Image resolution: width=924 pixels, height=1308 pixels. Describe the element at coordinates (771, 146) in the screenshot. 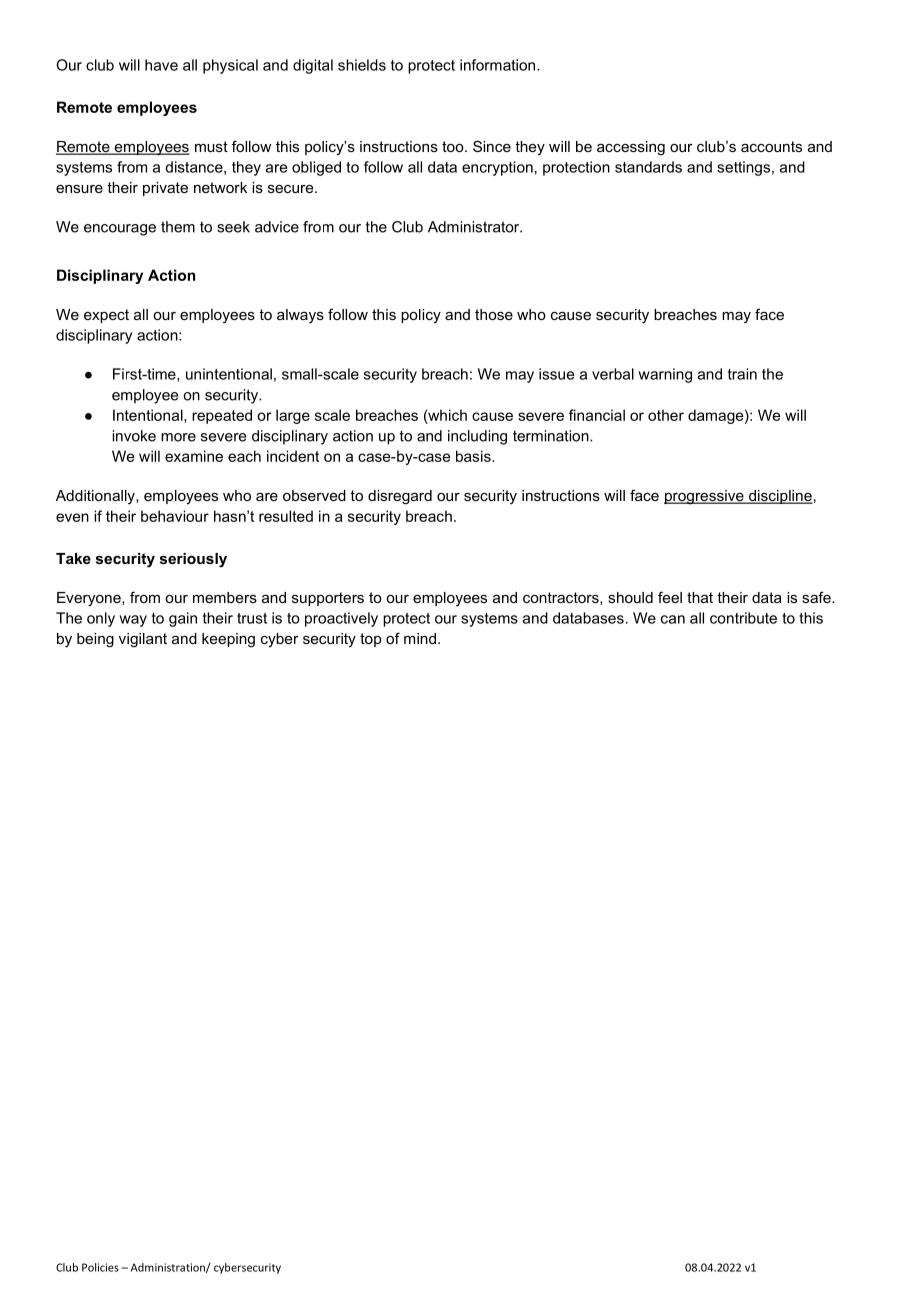

I see `accounts` at that location.
